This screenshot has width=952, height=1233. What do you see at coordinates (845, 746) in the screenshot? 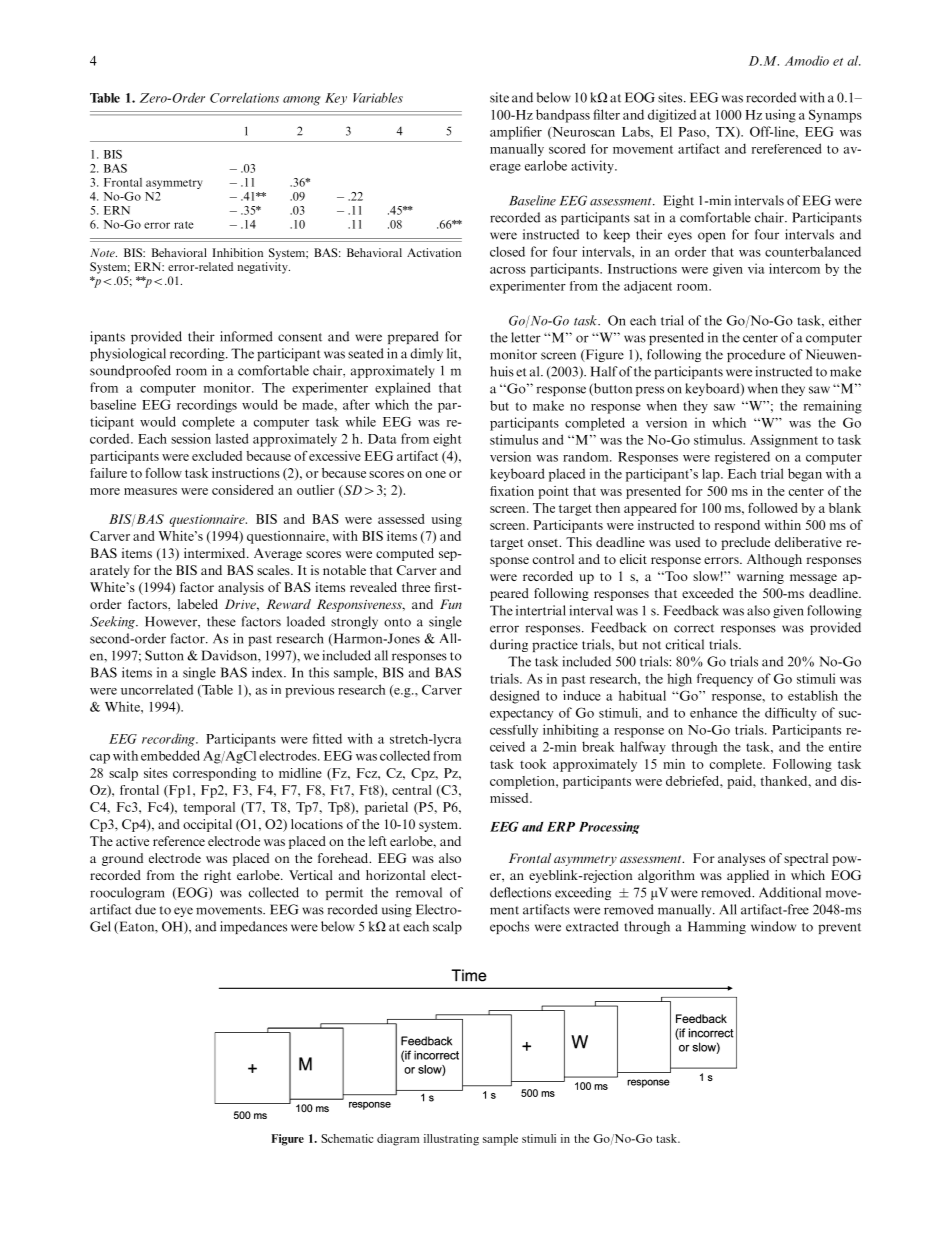
I see `entire` at bounding box center [845, 746].
